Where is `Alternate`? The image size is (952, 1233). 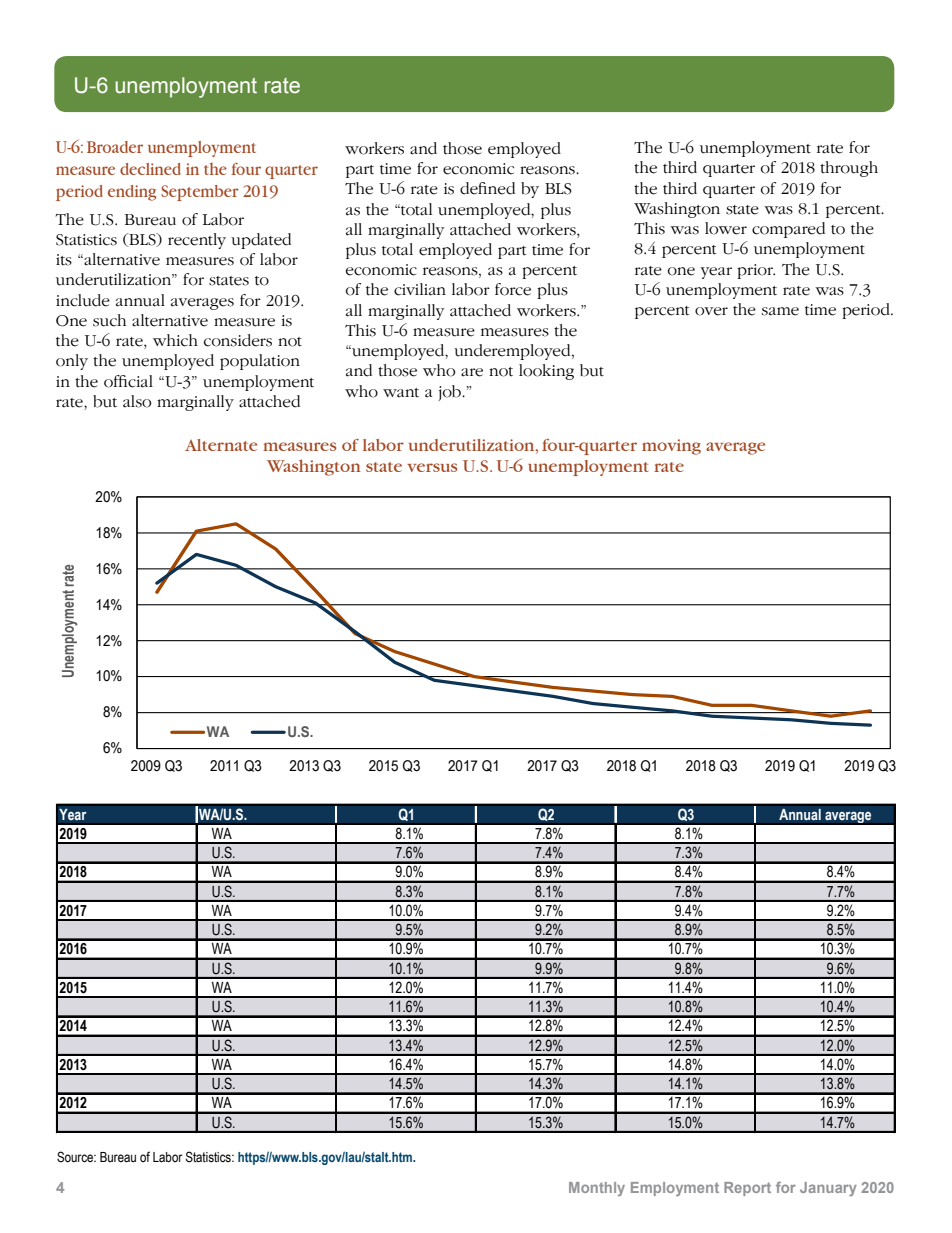 Alternate is located at coordinates (221, 445).
